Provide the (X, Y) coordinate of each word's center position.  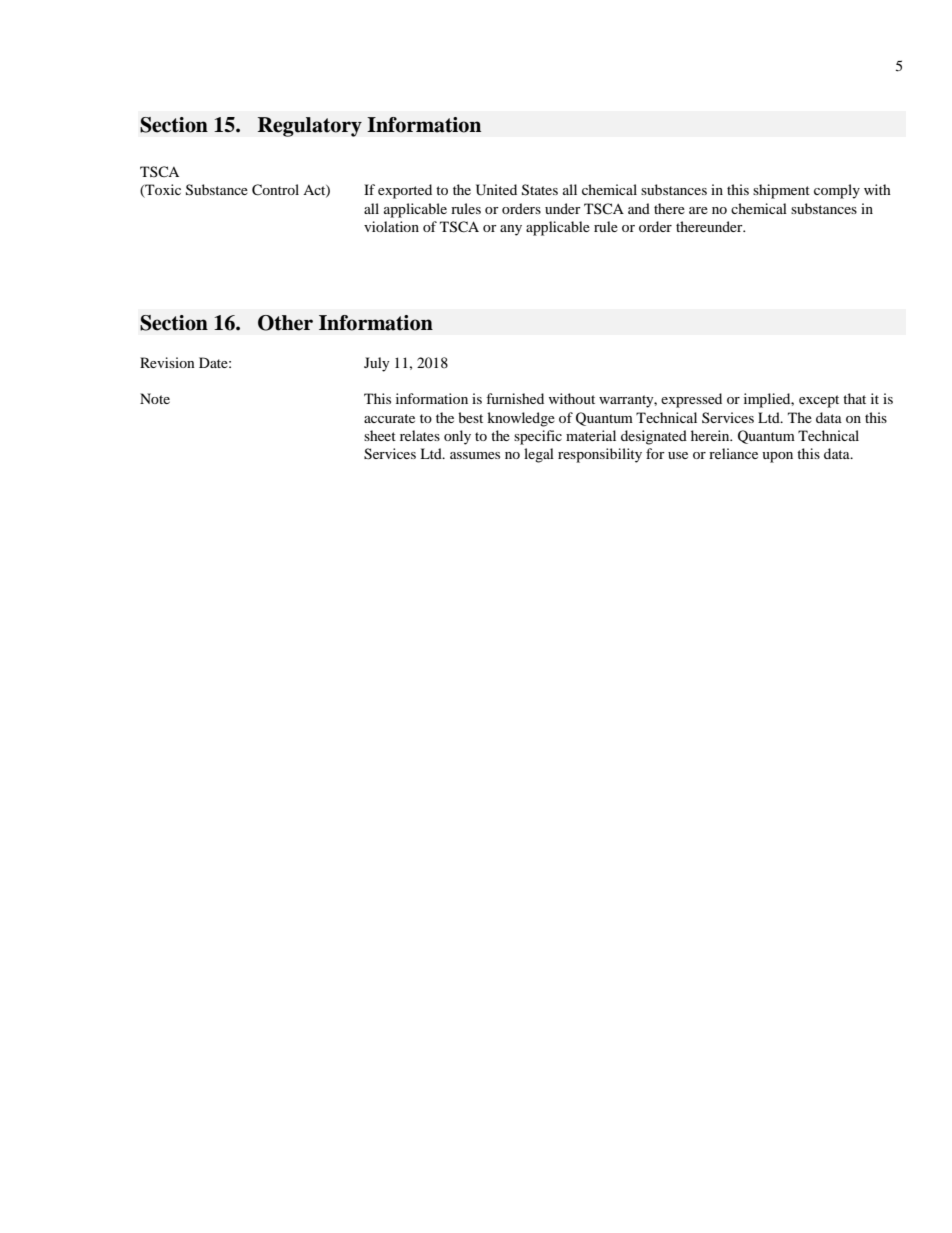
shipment (781, 191)
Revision (167, 362)
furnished (515, 398)
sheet (380, 435)
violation (391, 226)
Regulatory (310, 127)
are (698, 210)
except (819, 401)
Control (275, 190)
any (511, 230)
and (639, 208)
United (496, 190)
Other (285, 323)
